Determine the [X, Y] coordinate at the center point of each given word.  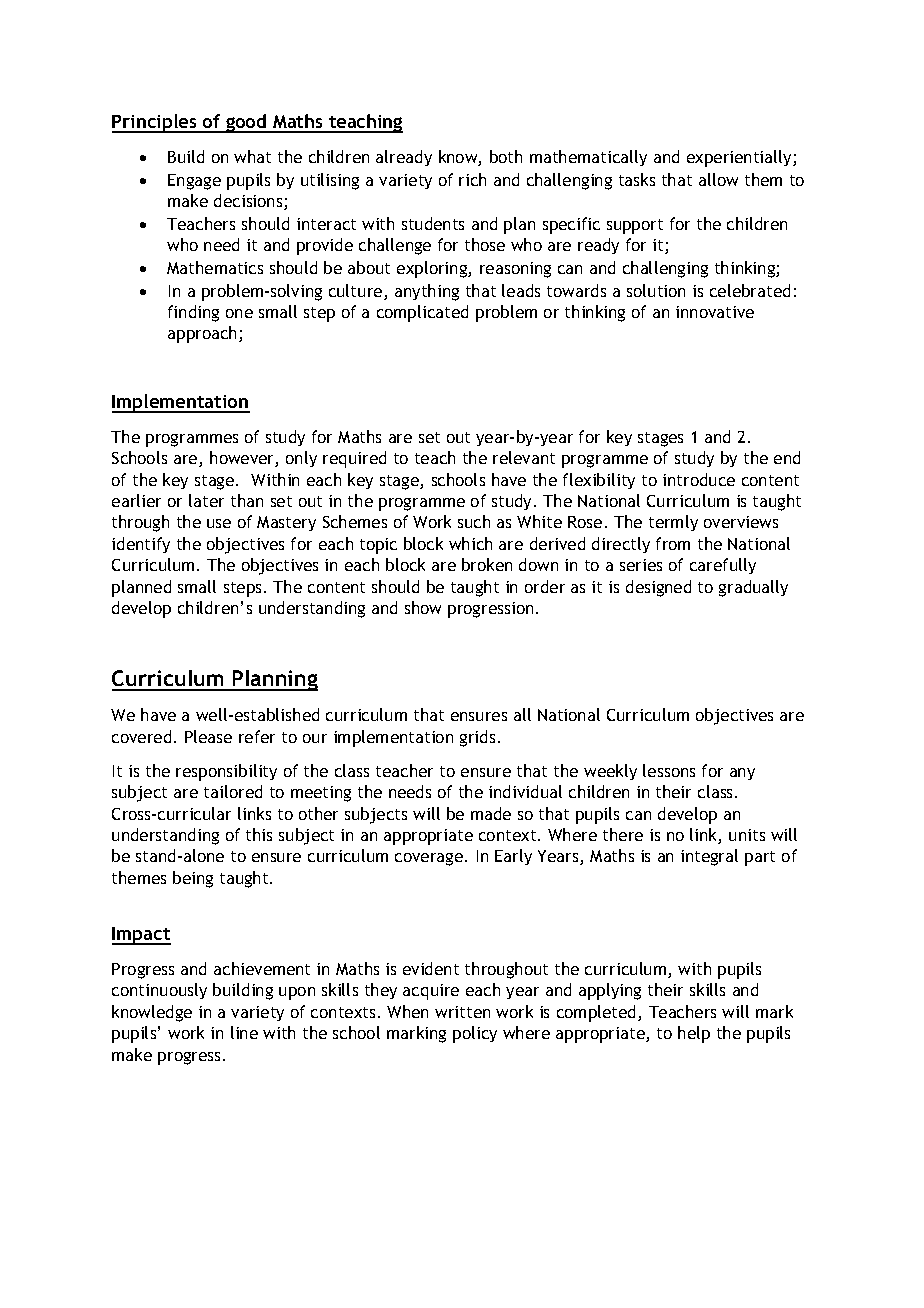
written [462, 1012]
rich [472, 179]
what [252, 156]
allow [718, 179]
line [244, 1032]
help [694, 1034]
